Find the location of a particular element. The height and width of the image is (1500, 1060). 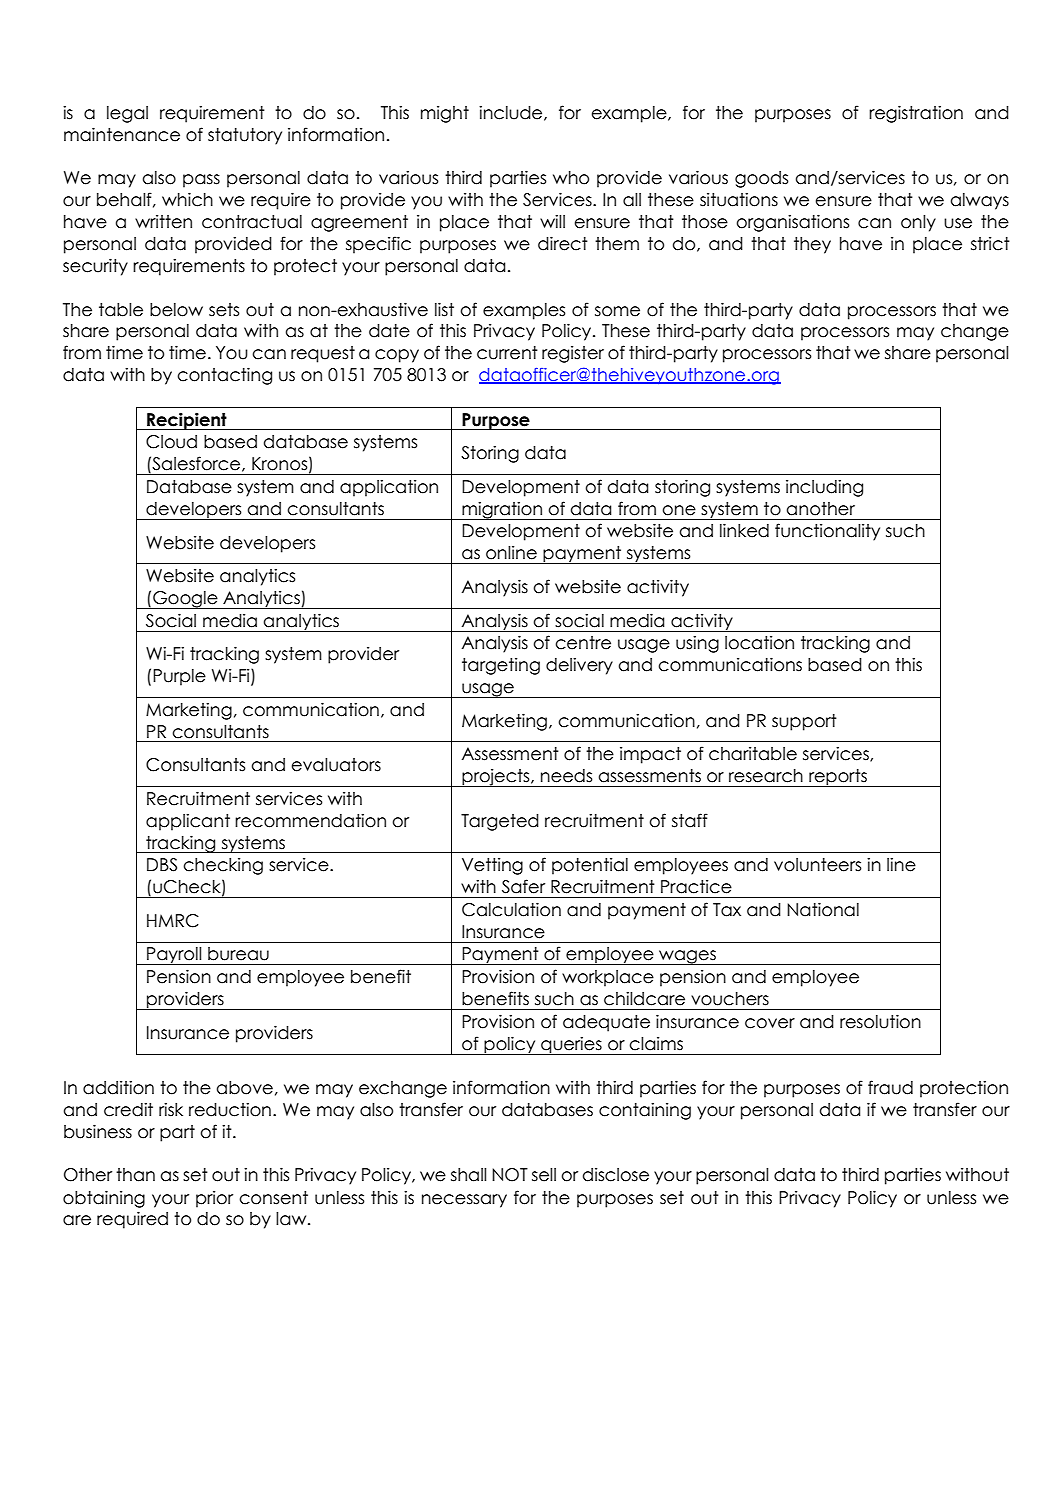

fraud is located at coordinates (890, 1087).
